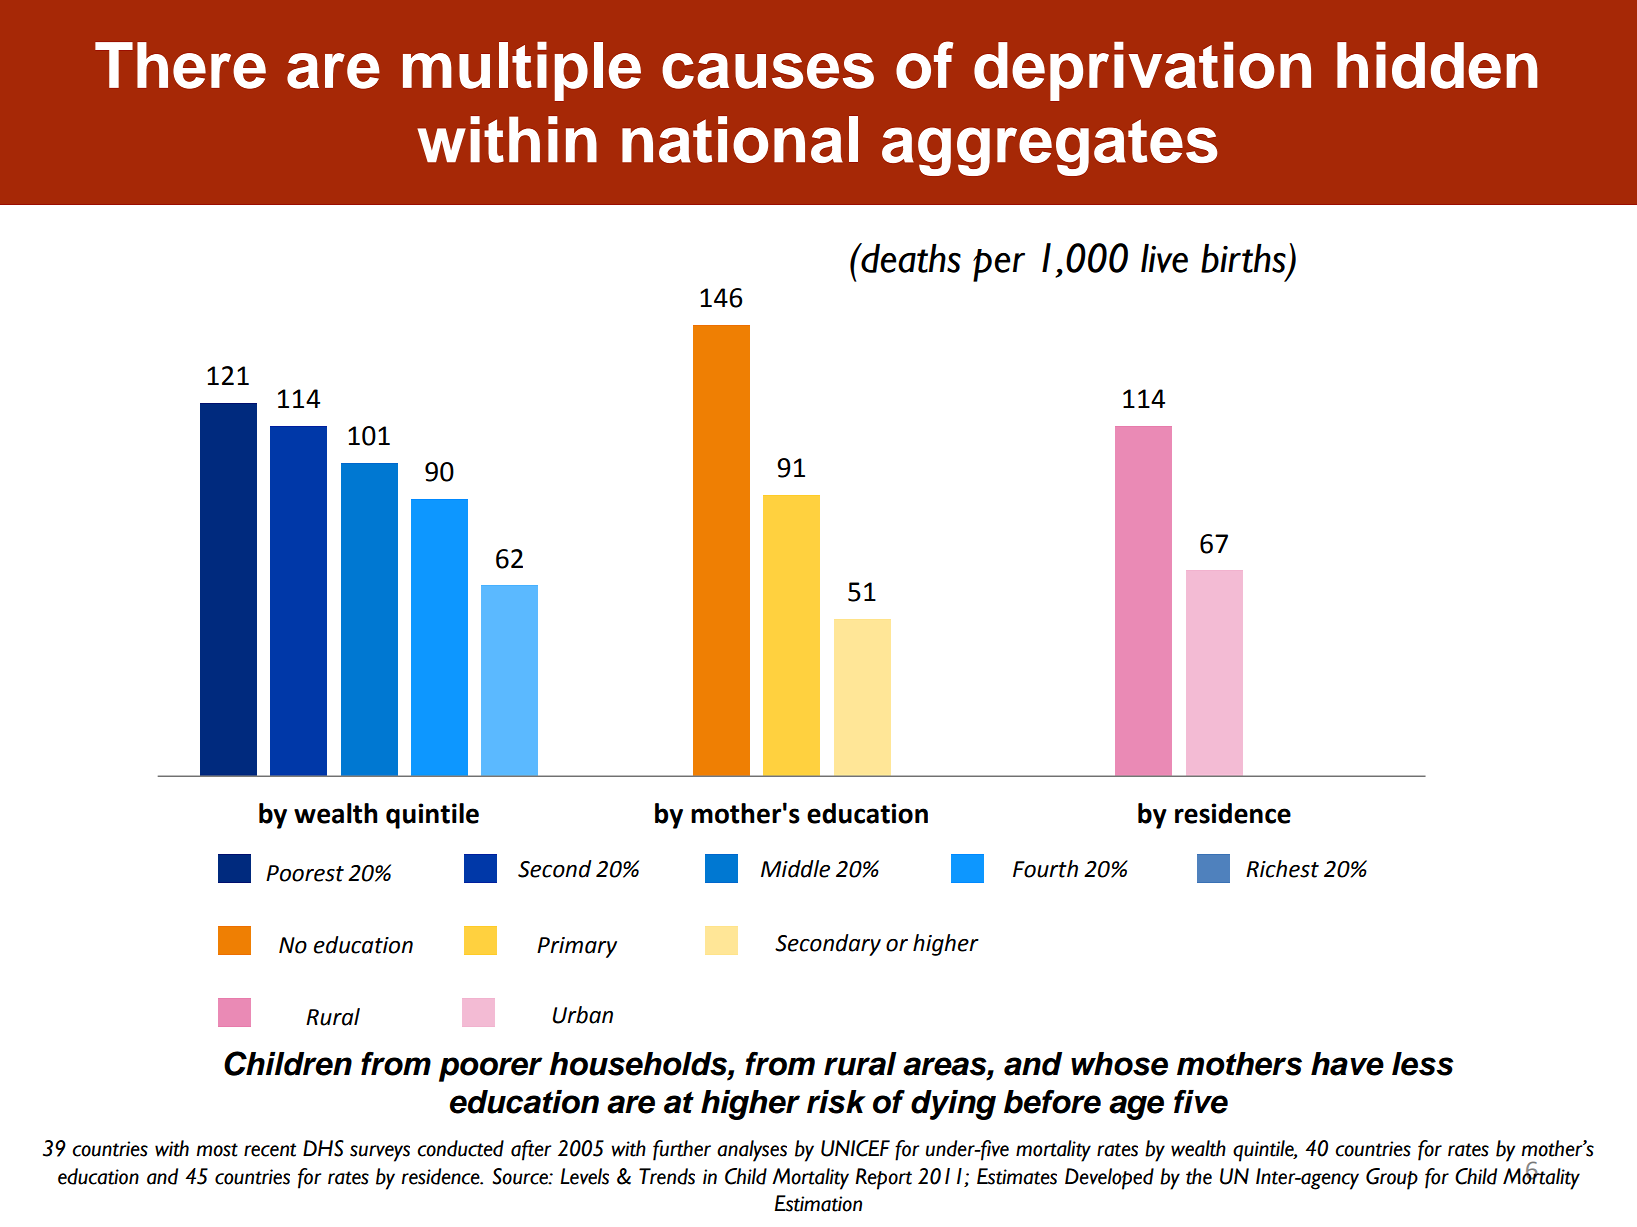 The height and width of the document is (1227, 1637). What do you see at coordinates (1142, 71) in the document?
I see `deprivation` at bounding box center [1142, 71].
